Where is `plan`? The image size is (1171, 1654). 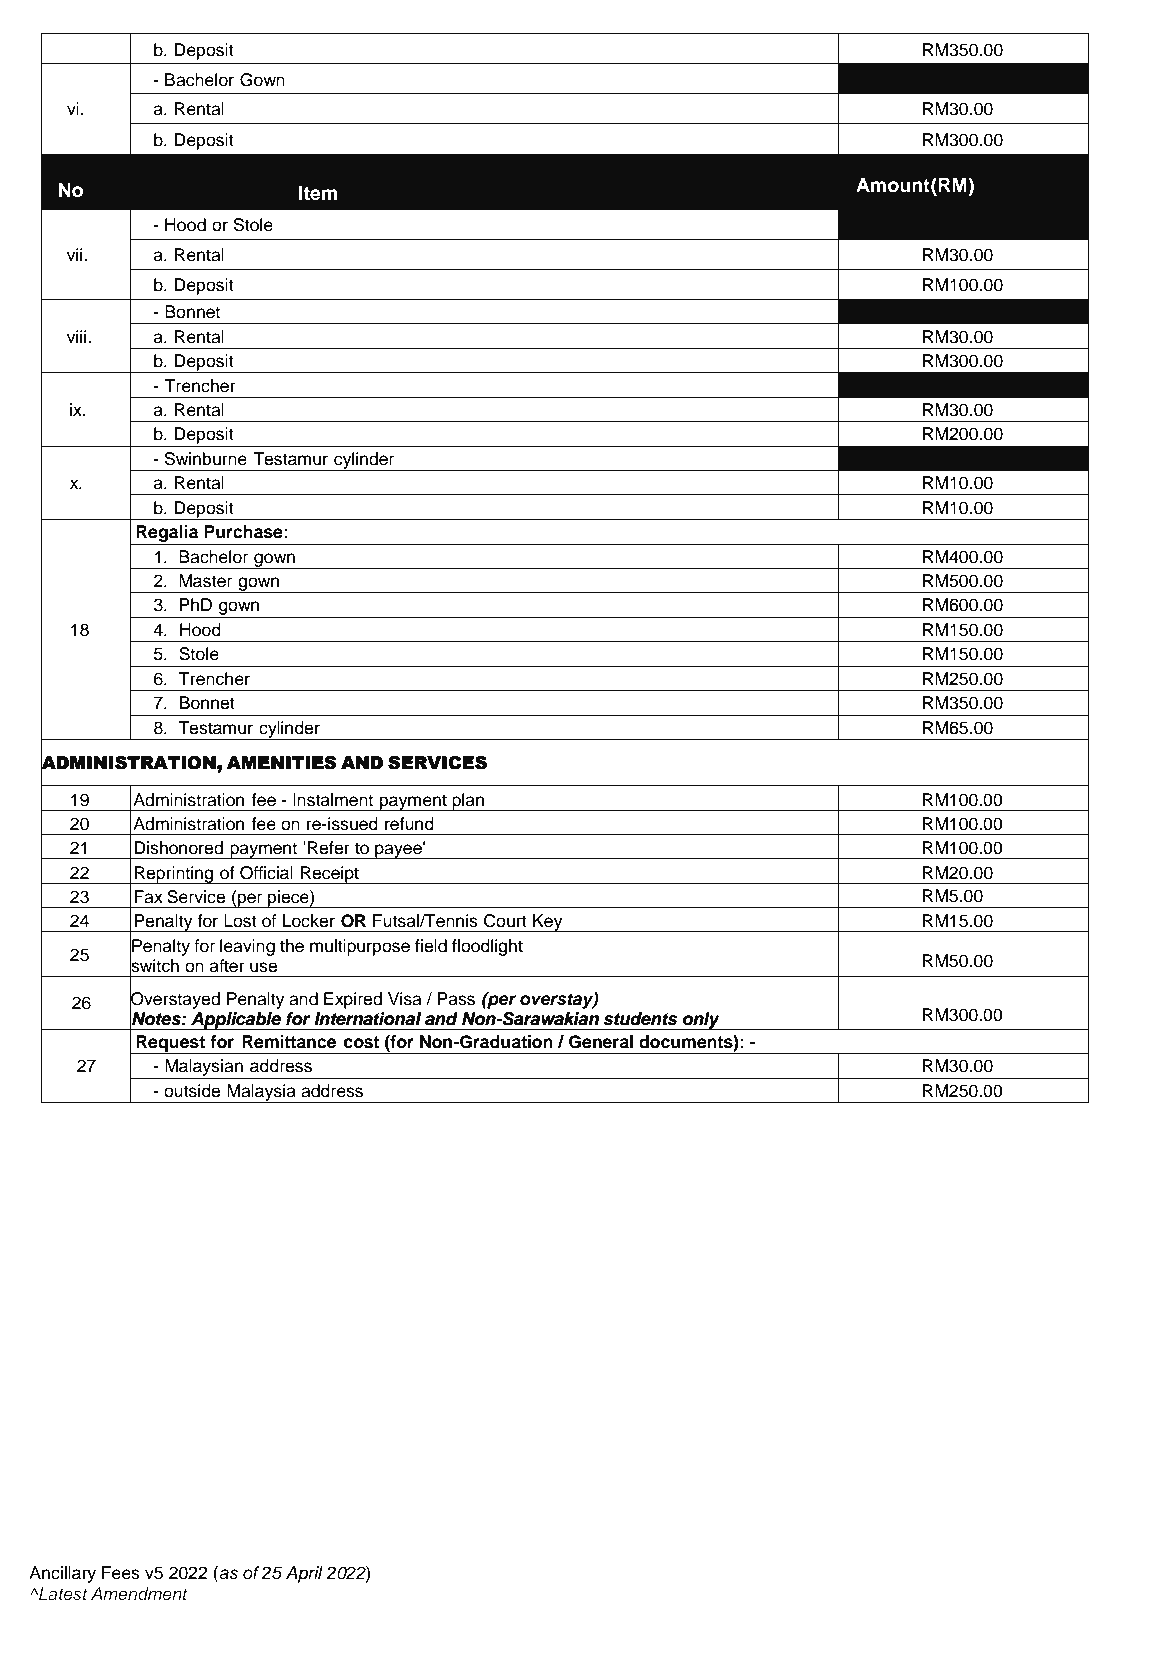 plan is located at coordinates (468, 802).
